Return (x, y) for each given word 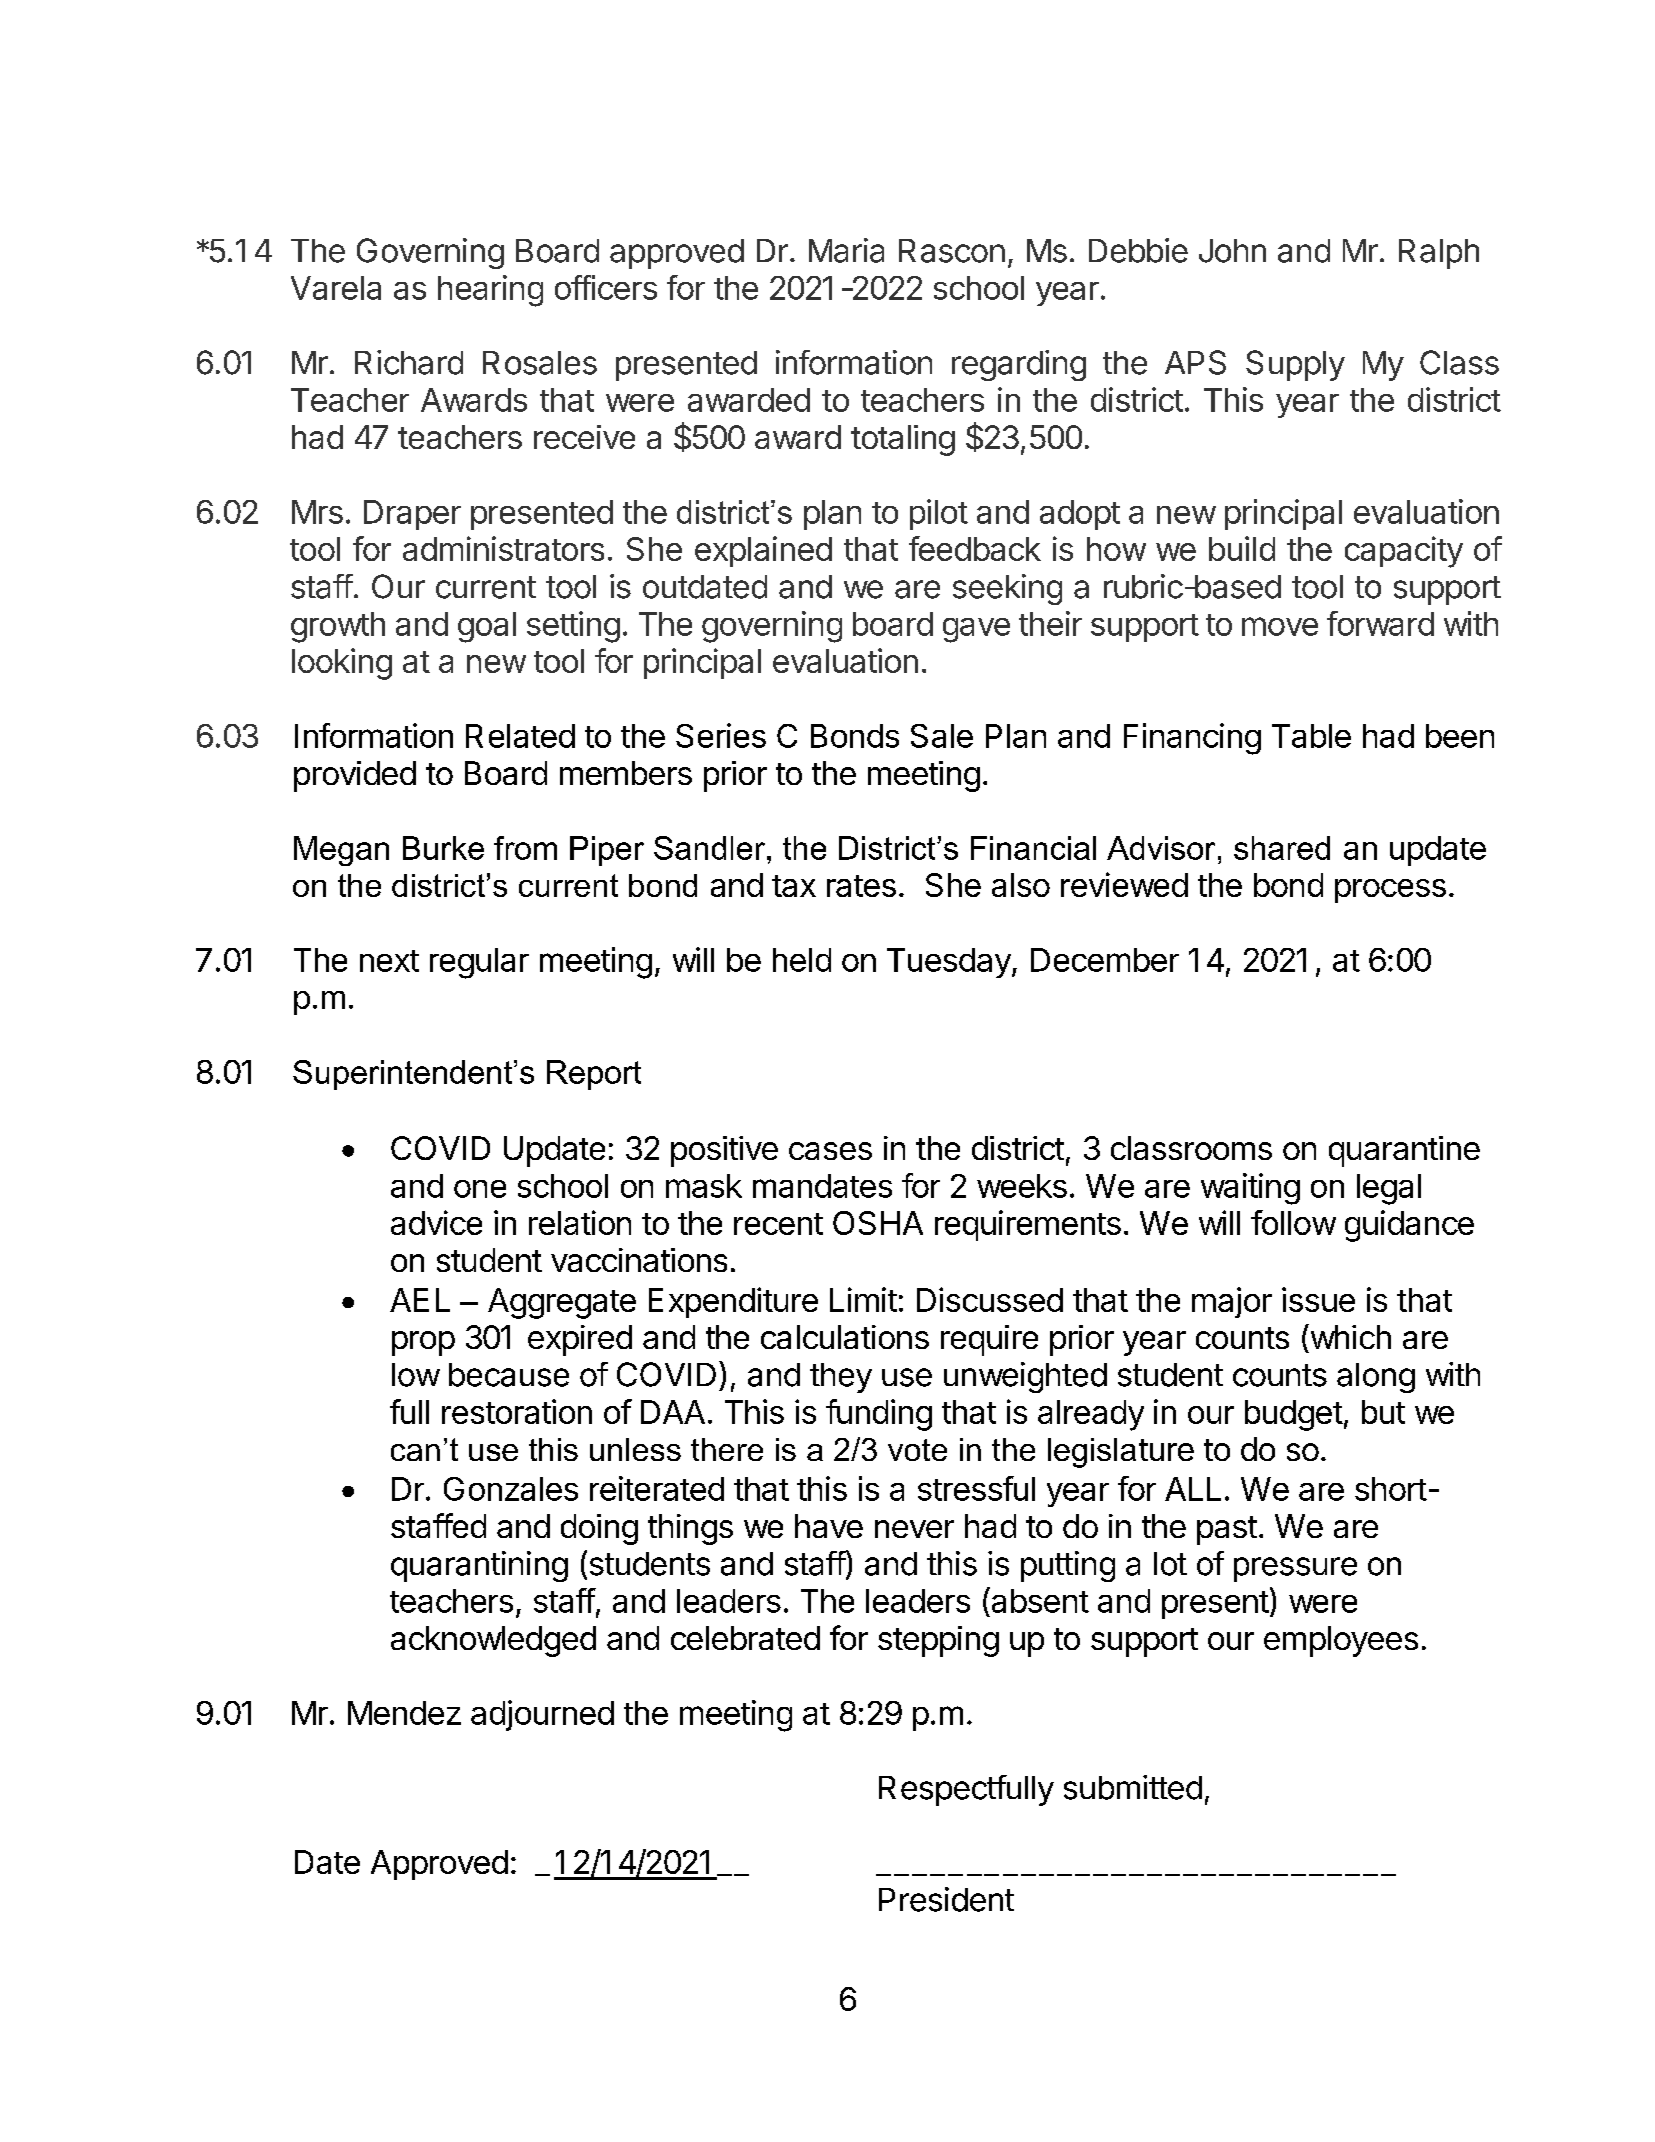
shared (1282, 848)
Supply (1295, 365)
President (946, 1899)
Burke (443, 848)
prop (423, 1343)
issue (1318, 1299)
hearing (490, 291)
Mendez (404, 1713)
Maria (846, 250)
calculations (845, 1337)
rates (861, 886)
